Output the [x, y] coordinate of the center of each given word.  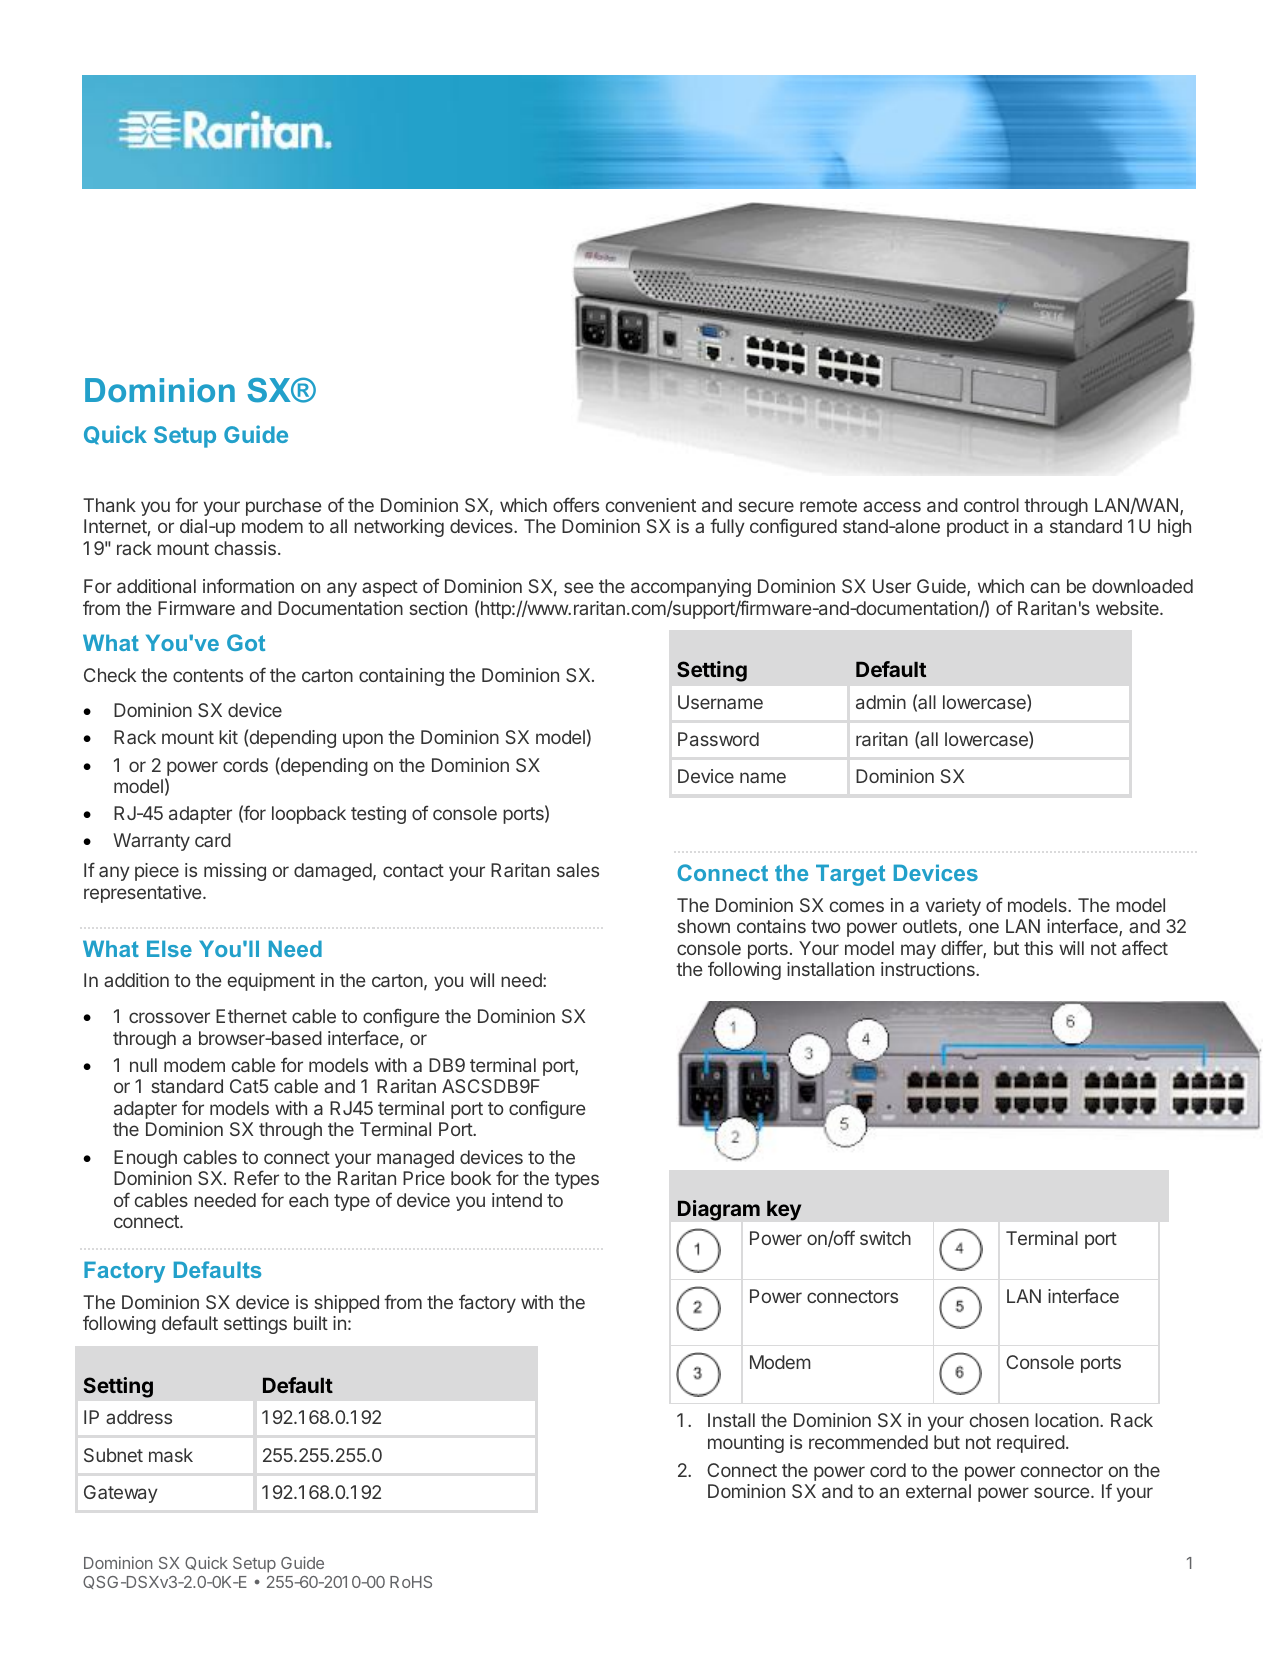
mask [171, 1455]
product [978, 528]
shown [704, 926]
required [1031, 1444]
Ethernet [251, 1016]
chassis [245, 548]
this [1038, 948]
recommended [868, 1442]
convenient [651, 505]
